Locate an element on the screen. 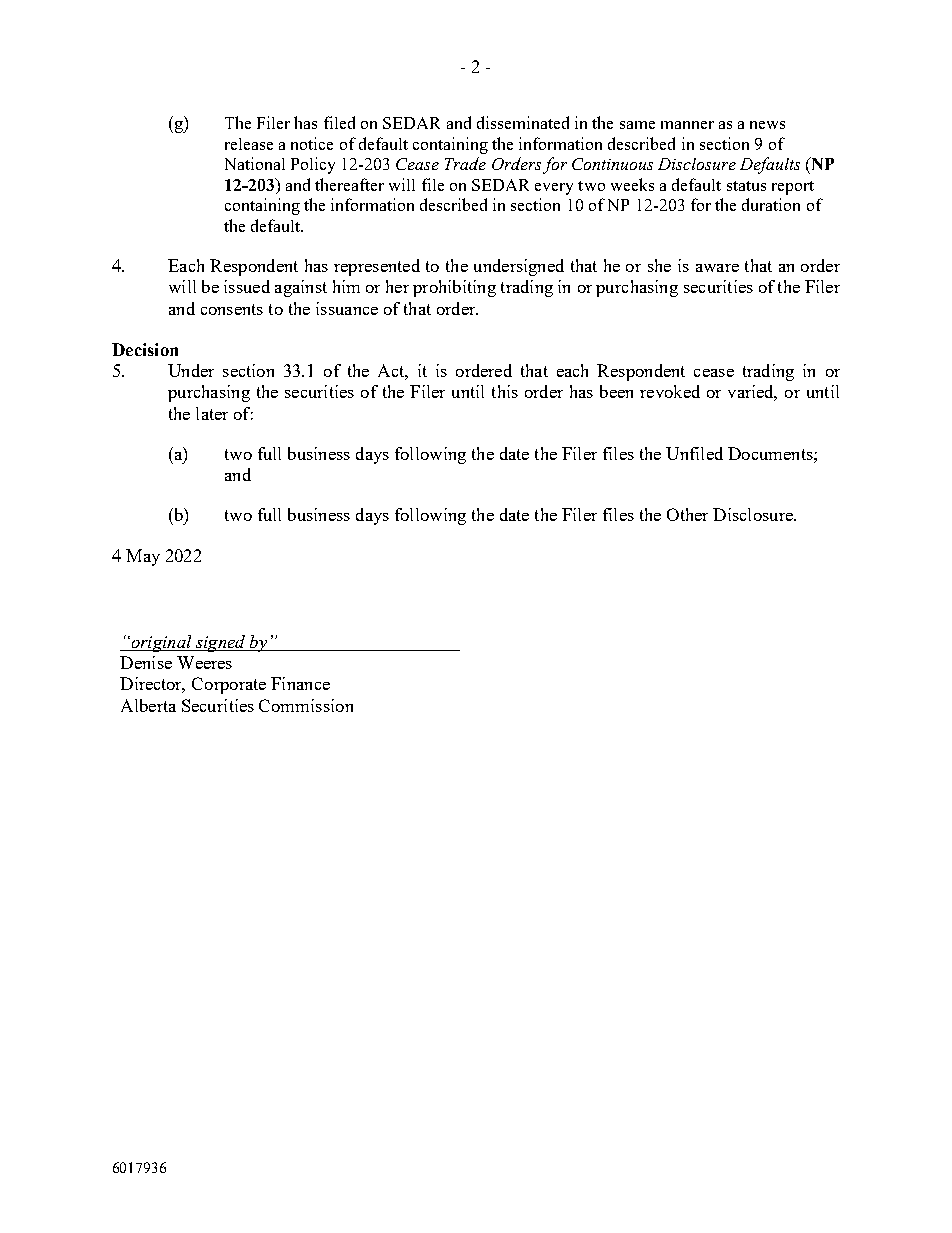 The height and width of the screenshot is (1233, 952). May is located at coordinates (143, 557).
